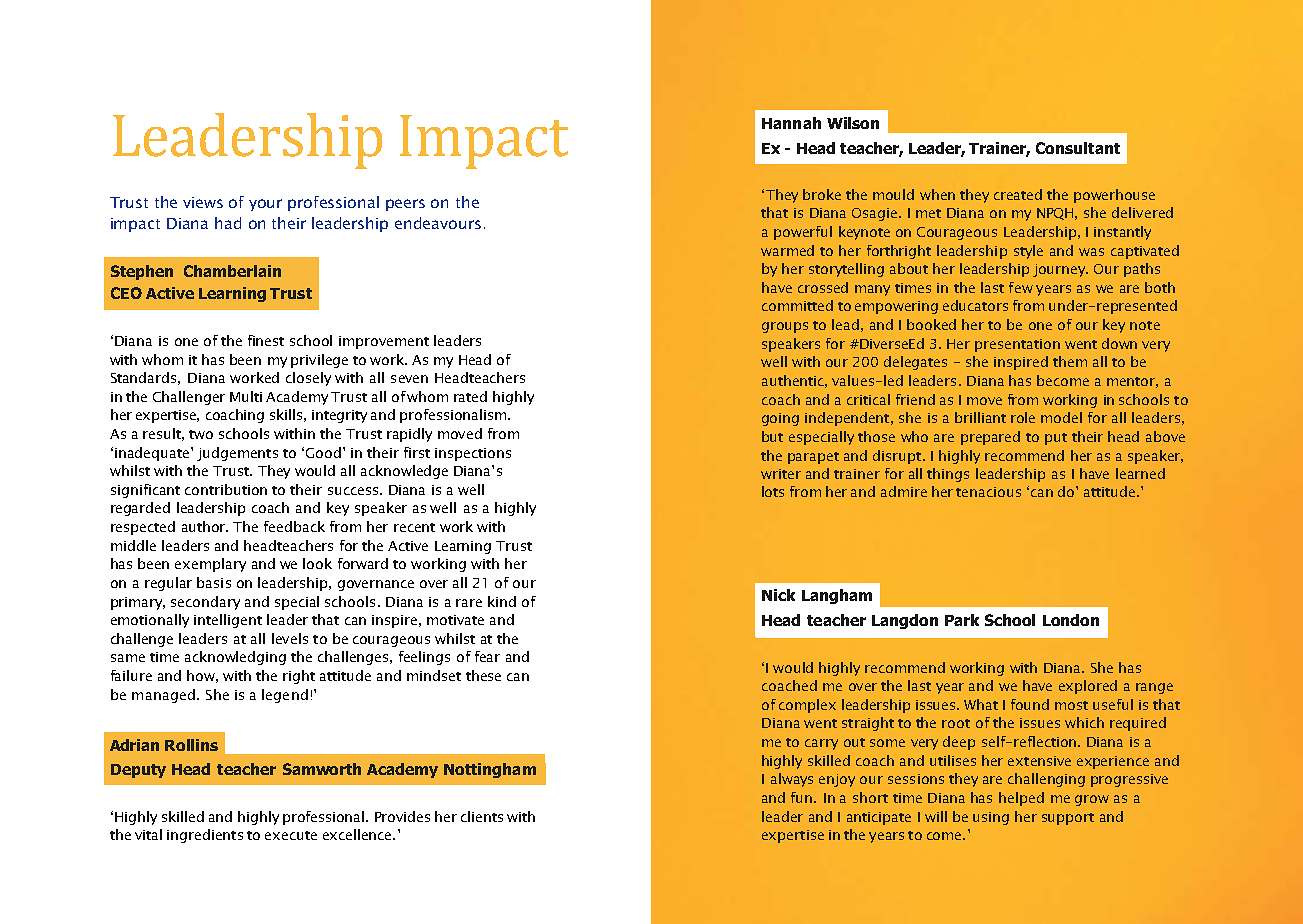  What do you see at coordinates (988, 492) in the screenshot?
I see `tenacious` at bounding box center [988, 492].
